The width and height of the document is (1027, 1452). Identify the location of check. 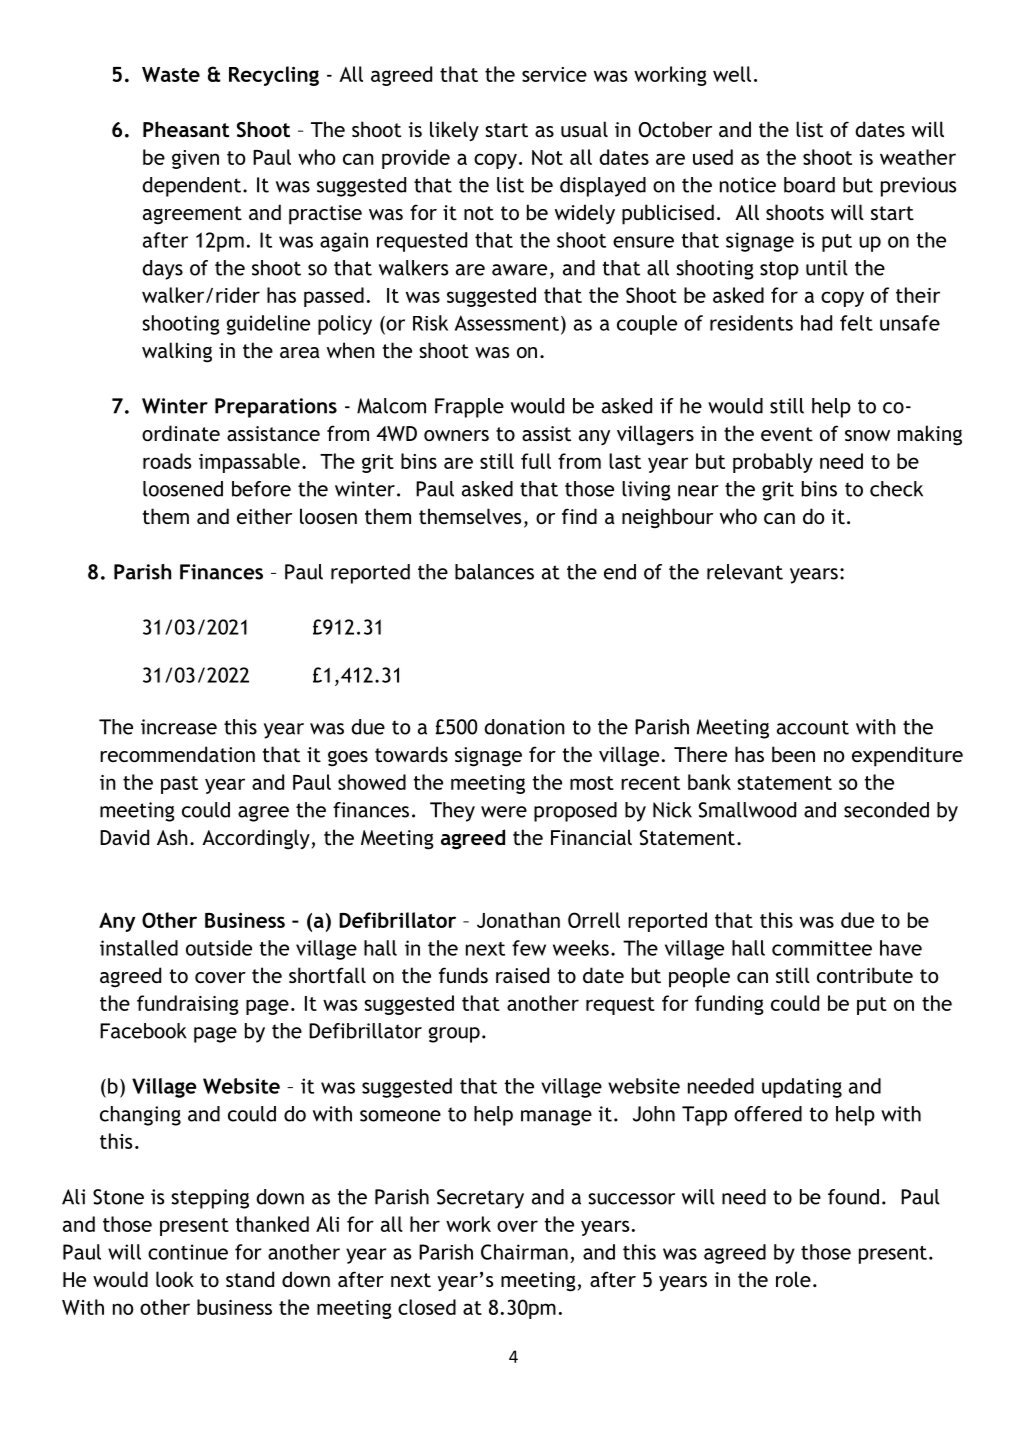
(896, 489).
